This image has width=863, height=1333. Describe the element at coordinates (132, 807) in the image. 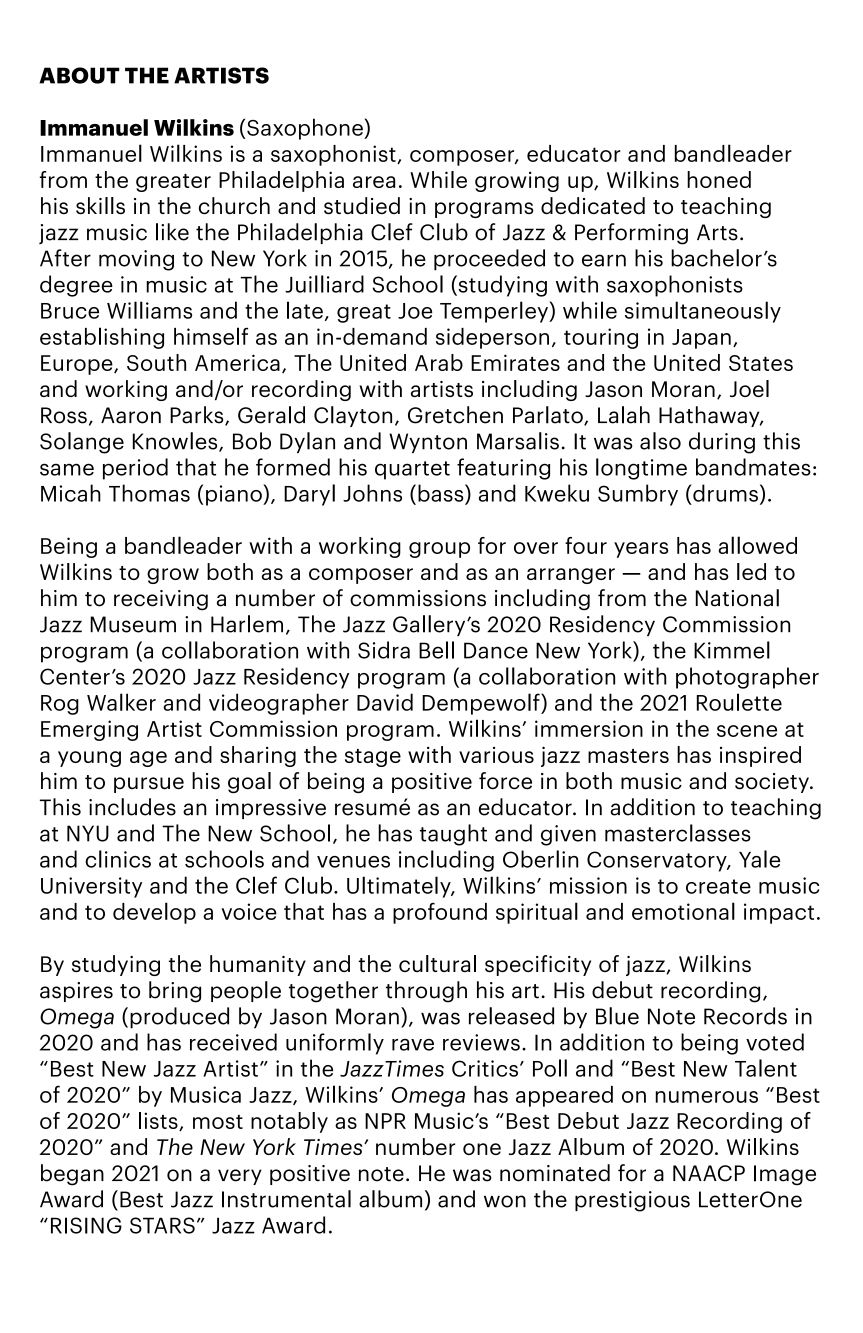

I see `includes` at that location.
